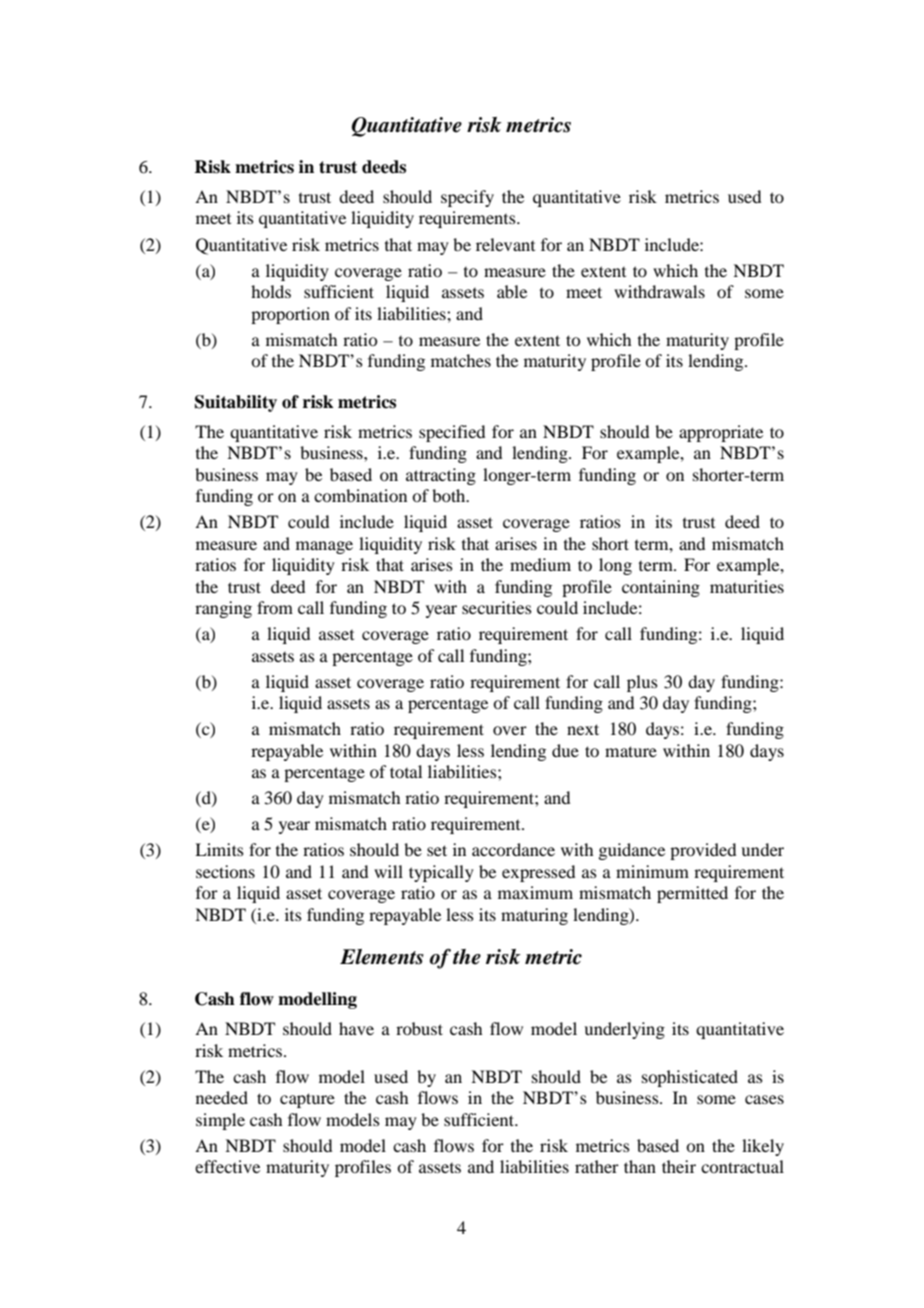  Describe the element at coordinates (275, 607) in the image. I see `from` at that location.
